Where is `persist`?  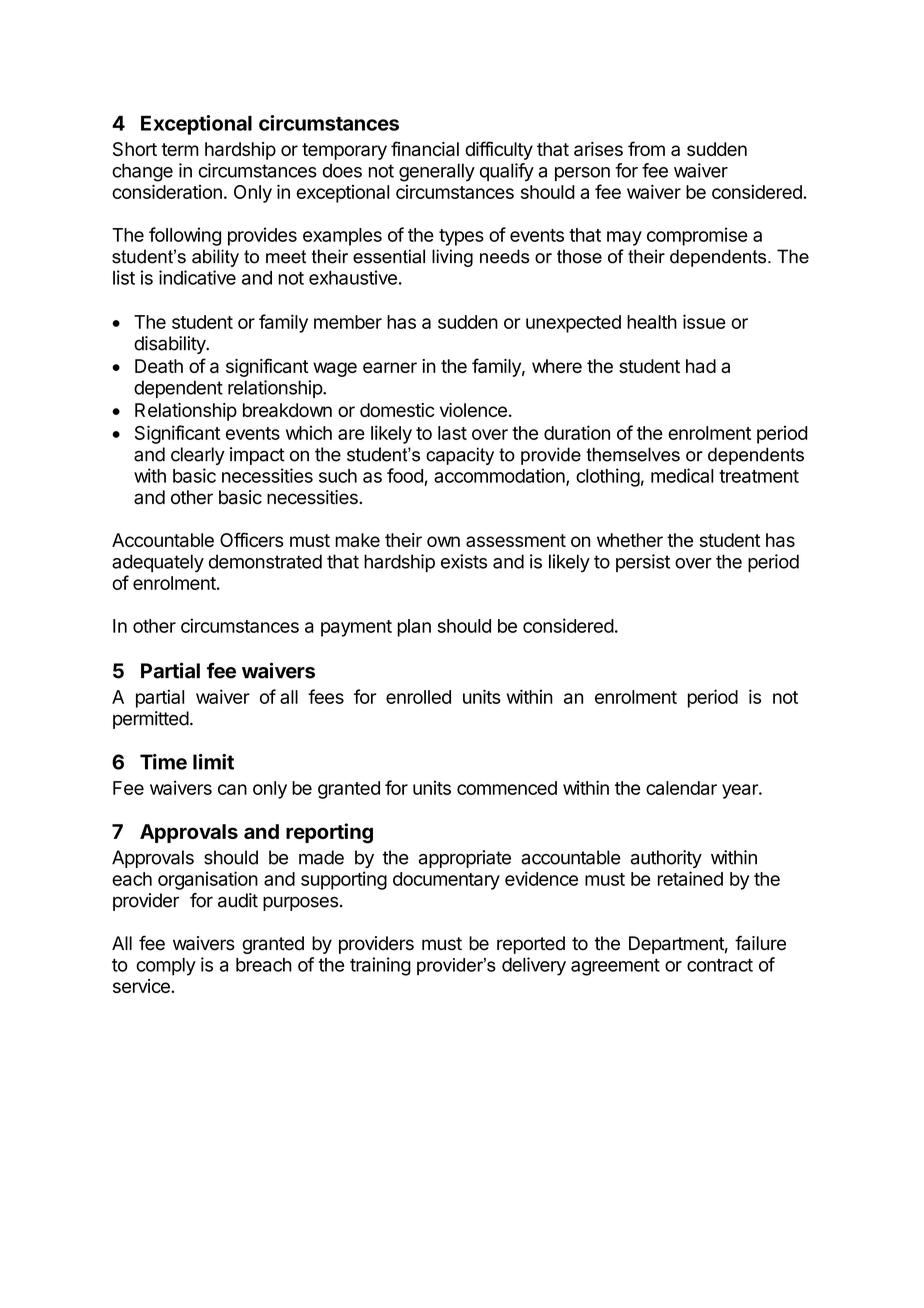
persist is located at coordinates (643, 563).
